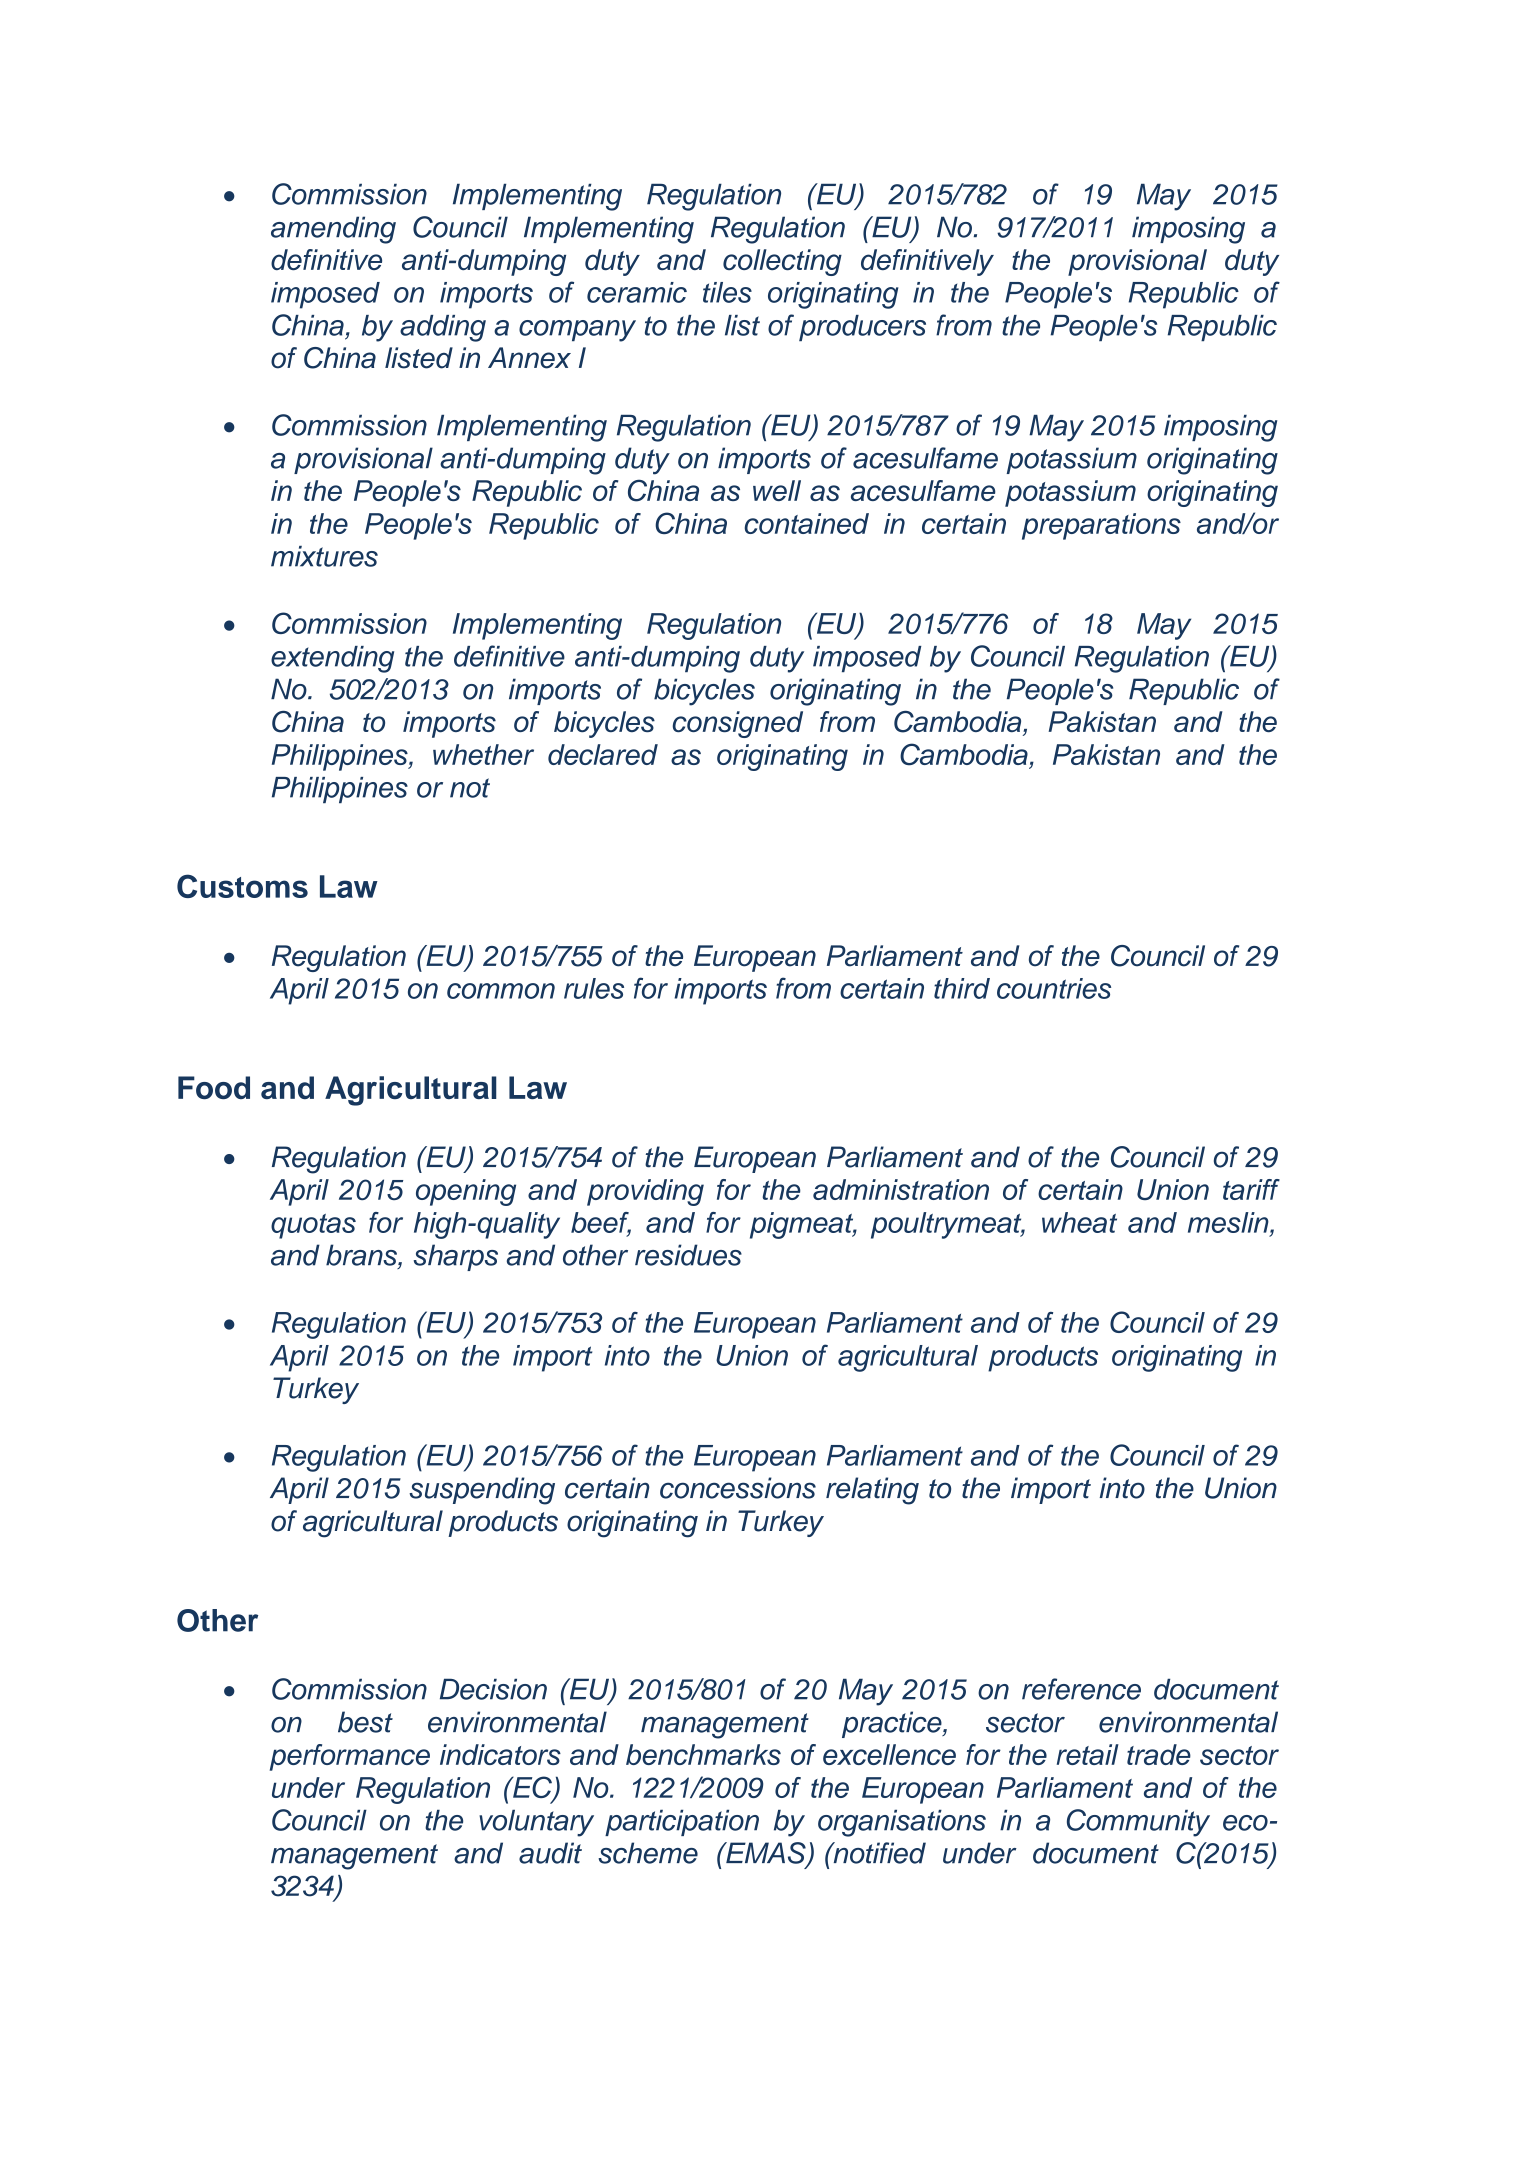 The image size is (1540, 2178). I want to click on extending, so click(332, 659).
